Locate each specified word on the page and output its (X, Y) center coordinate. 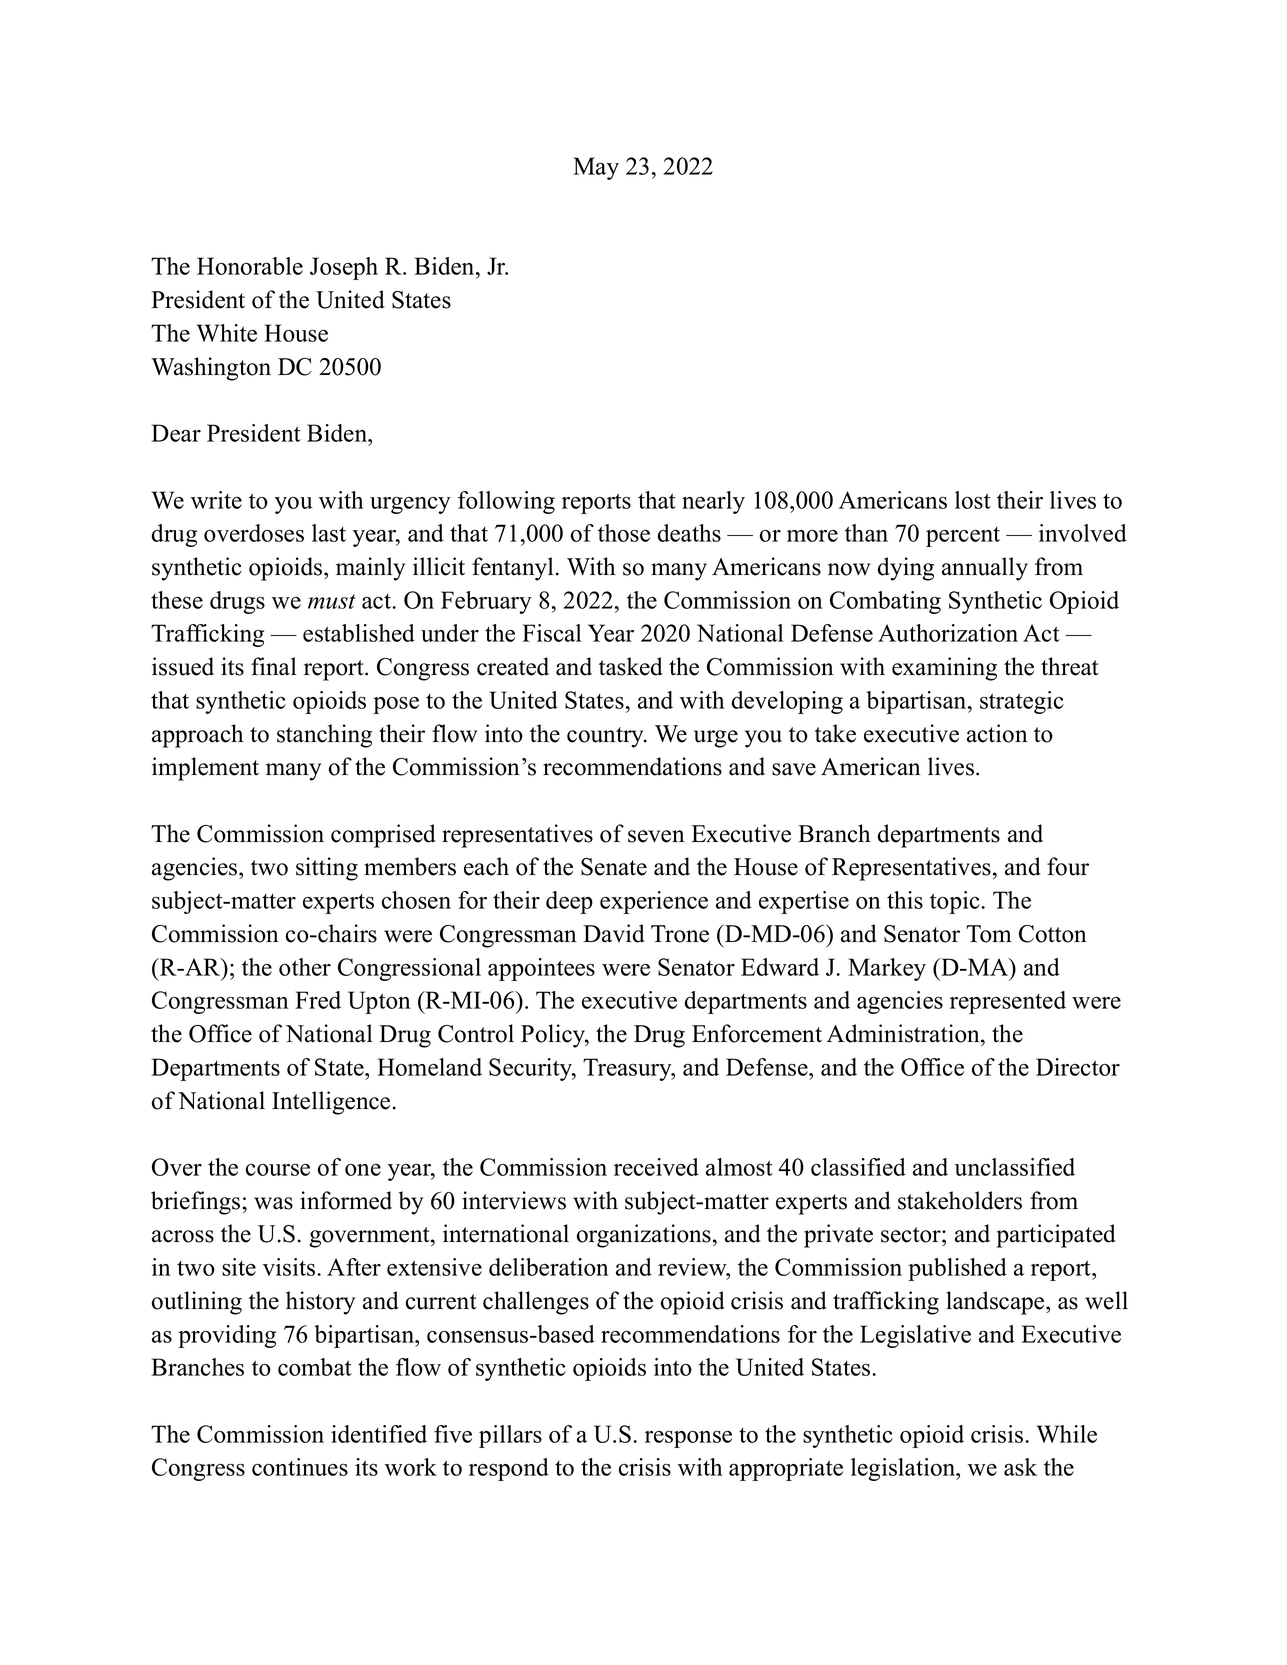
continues (300, 1467)
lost (973, 500)
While (1066, 1434)
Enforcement (757, 1033)
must (332, 601)
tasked (631, 666)
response (688, 1439)
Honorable (250, 266)
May (596, 168)
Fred (318, 1000)
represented (1008, 1002)
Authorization (948, 633)
